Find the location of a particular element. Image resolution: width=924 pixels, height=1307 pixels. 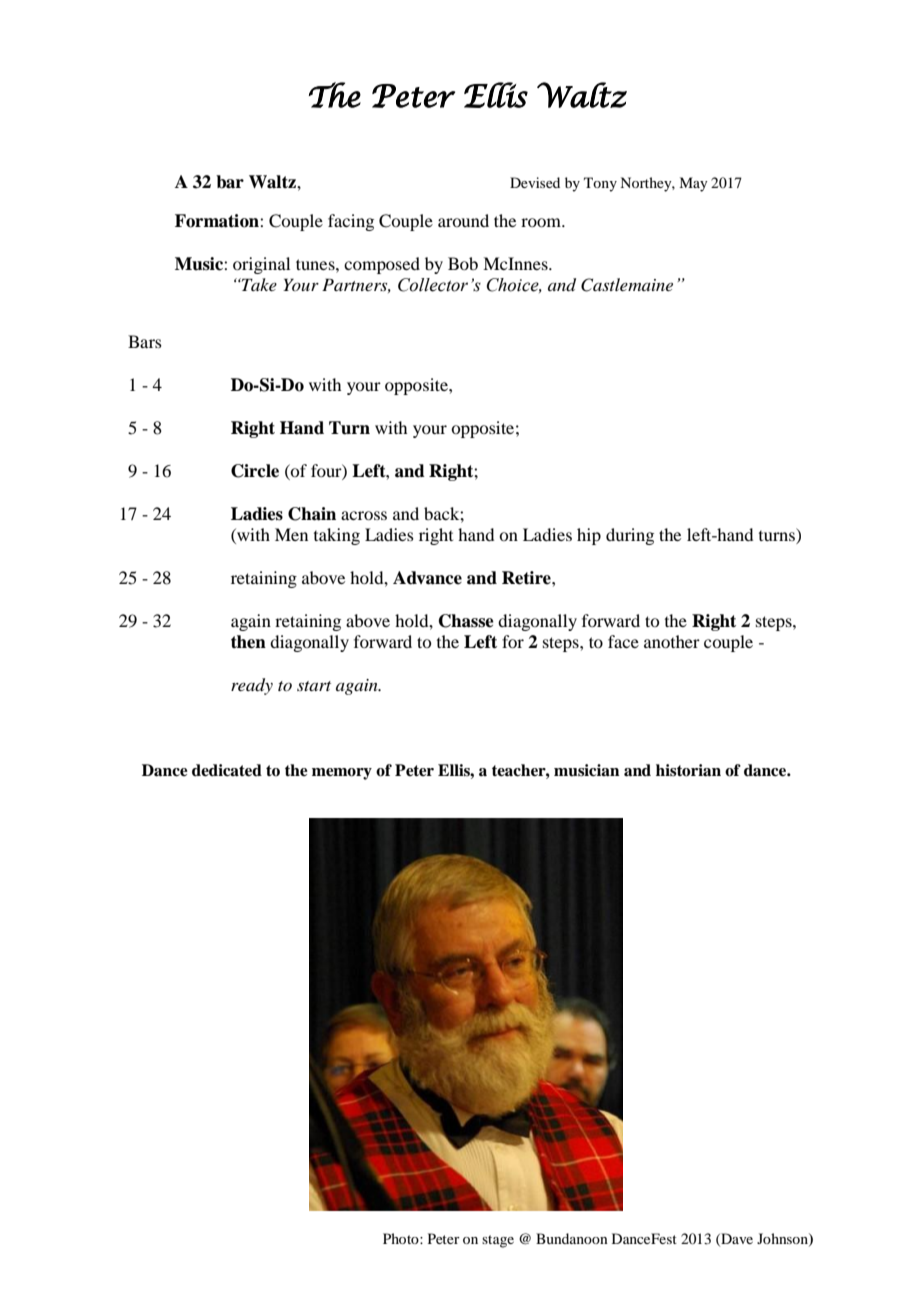

historian is located at coordinates (688, 770).
